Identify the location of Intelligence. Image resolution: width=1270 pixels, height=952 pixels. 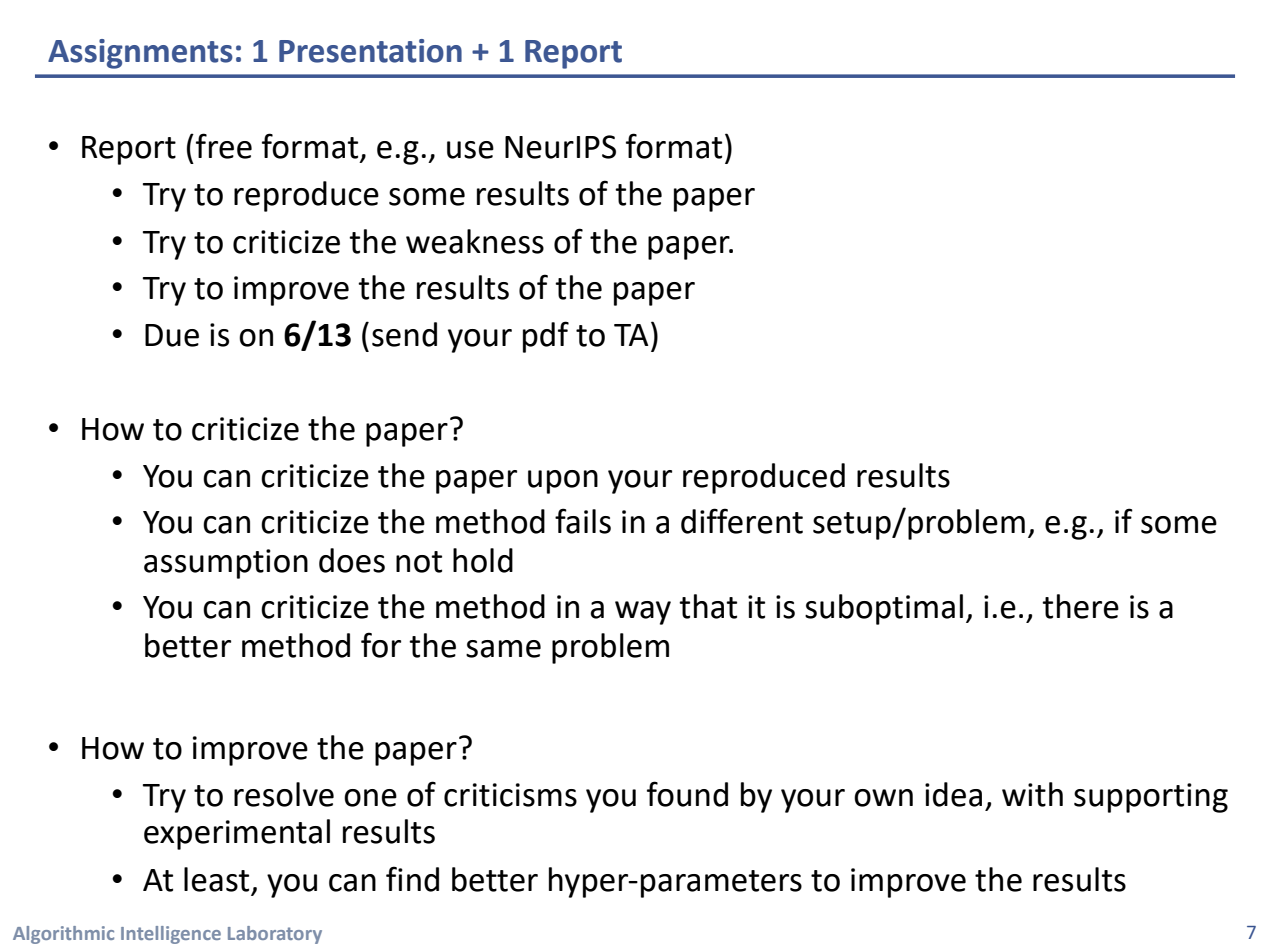
(171, 935).
